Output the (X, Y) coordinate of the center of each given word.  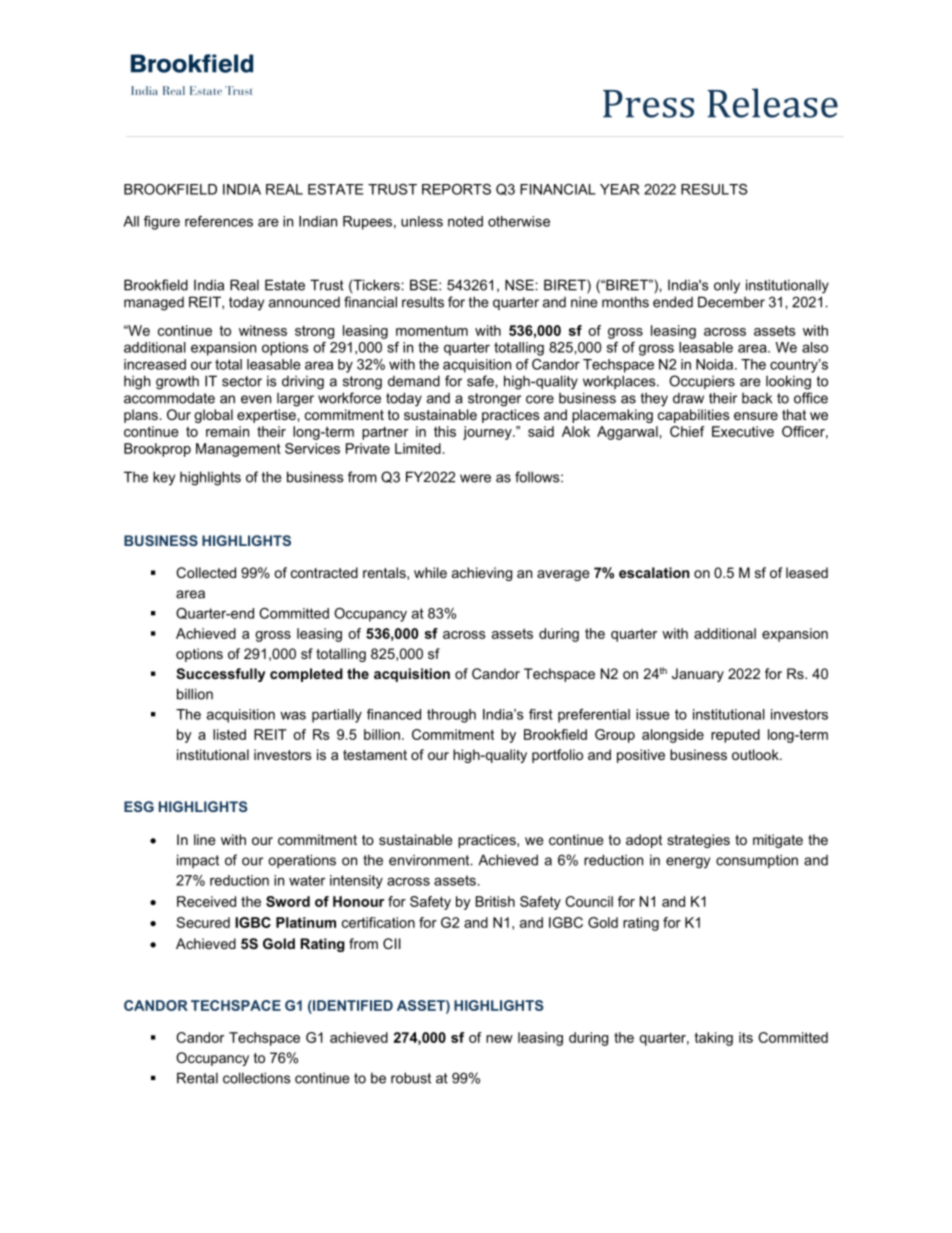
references (219, 221)
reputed (735, 736)
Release (772, 103)
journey (488, 433)
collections (256, 1078)
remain (227, 431)
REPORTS (456, 189)
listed (229, 734)
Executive (743, 431)
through (451, 716)
